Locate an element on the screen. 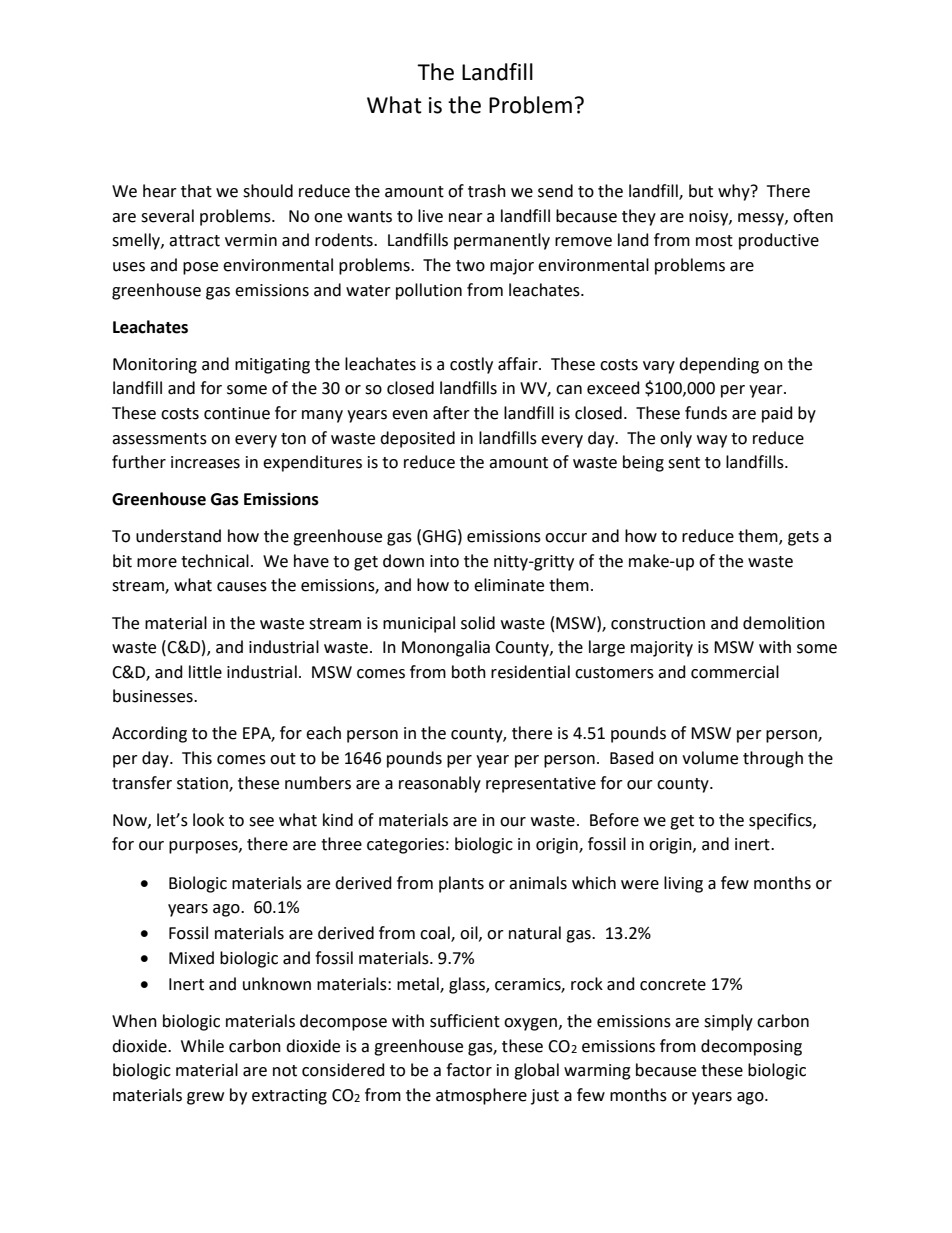 The height and width of the screenshot is (1233, 952). attract is located at coordinates (194, 241).
